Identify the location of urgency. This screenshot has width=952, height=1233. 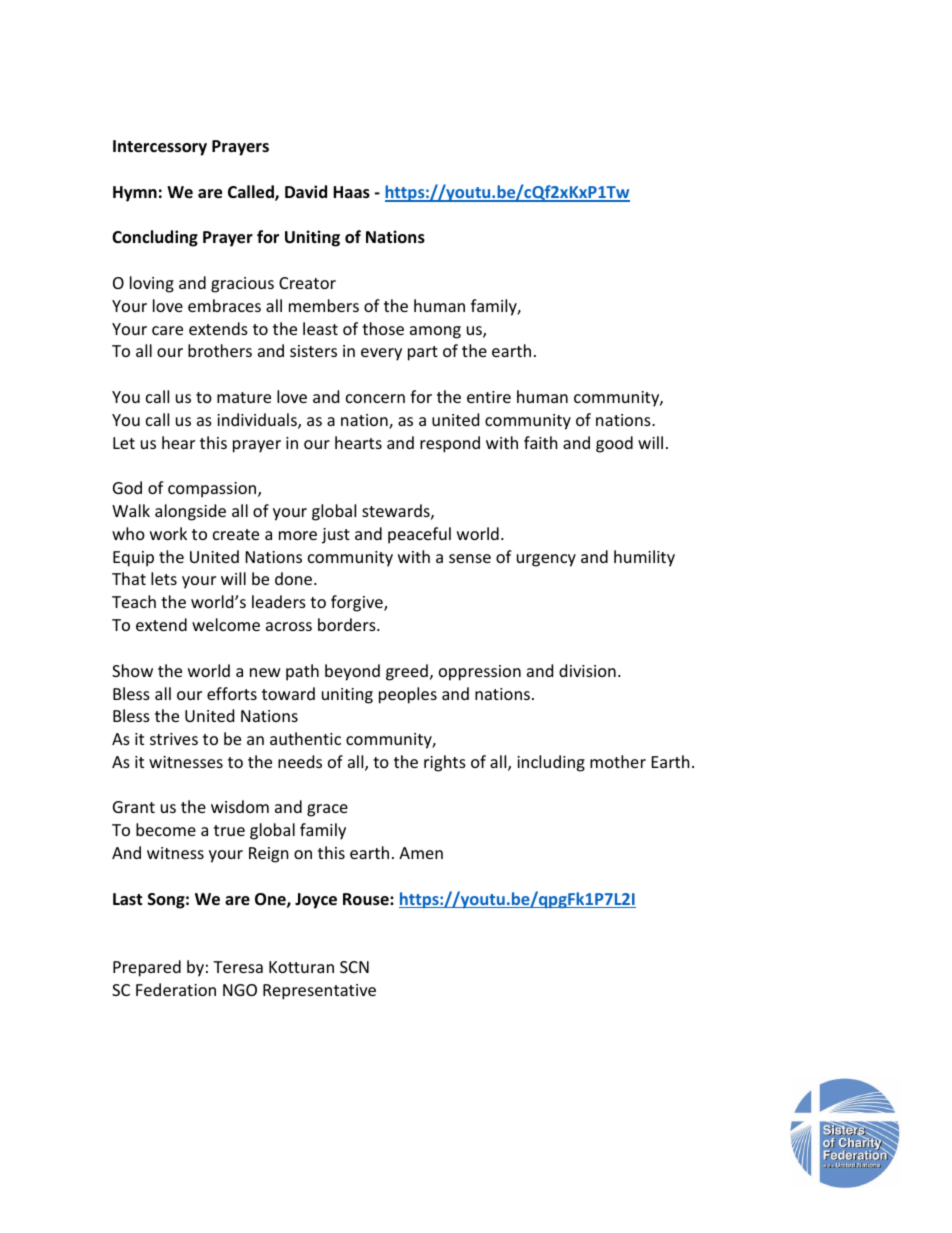
(546, 560).
